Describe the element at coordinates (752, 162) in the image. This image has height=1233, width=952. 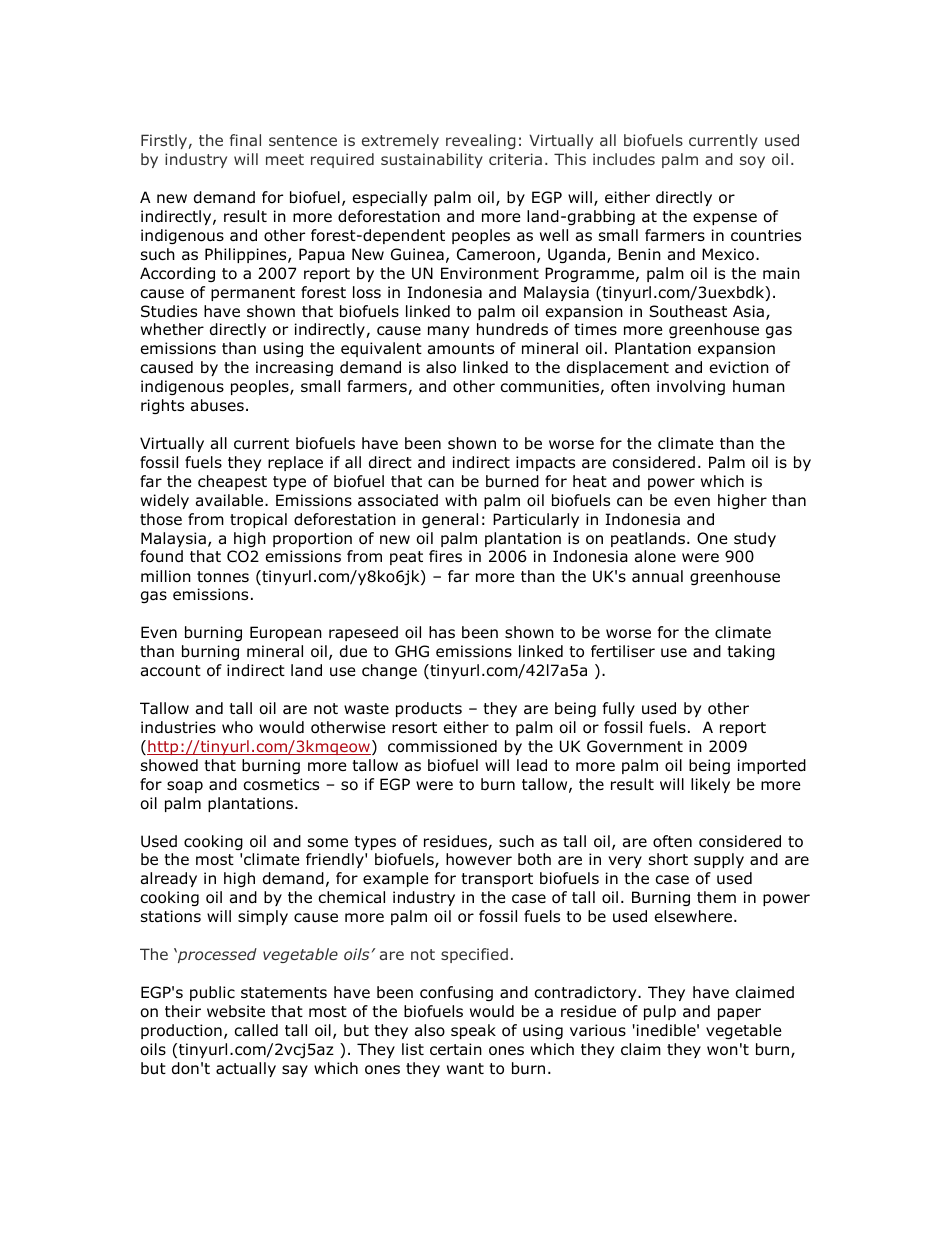
I see `soy` at that location.
